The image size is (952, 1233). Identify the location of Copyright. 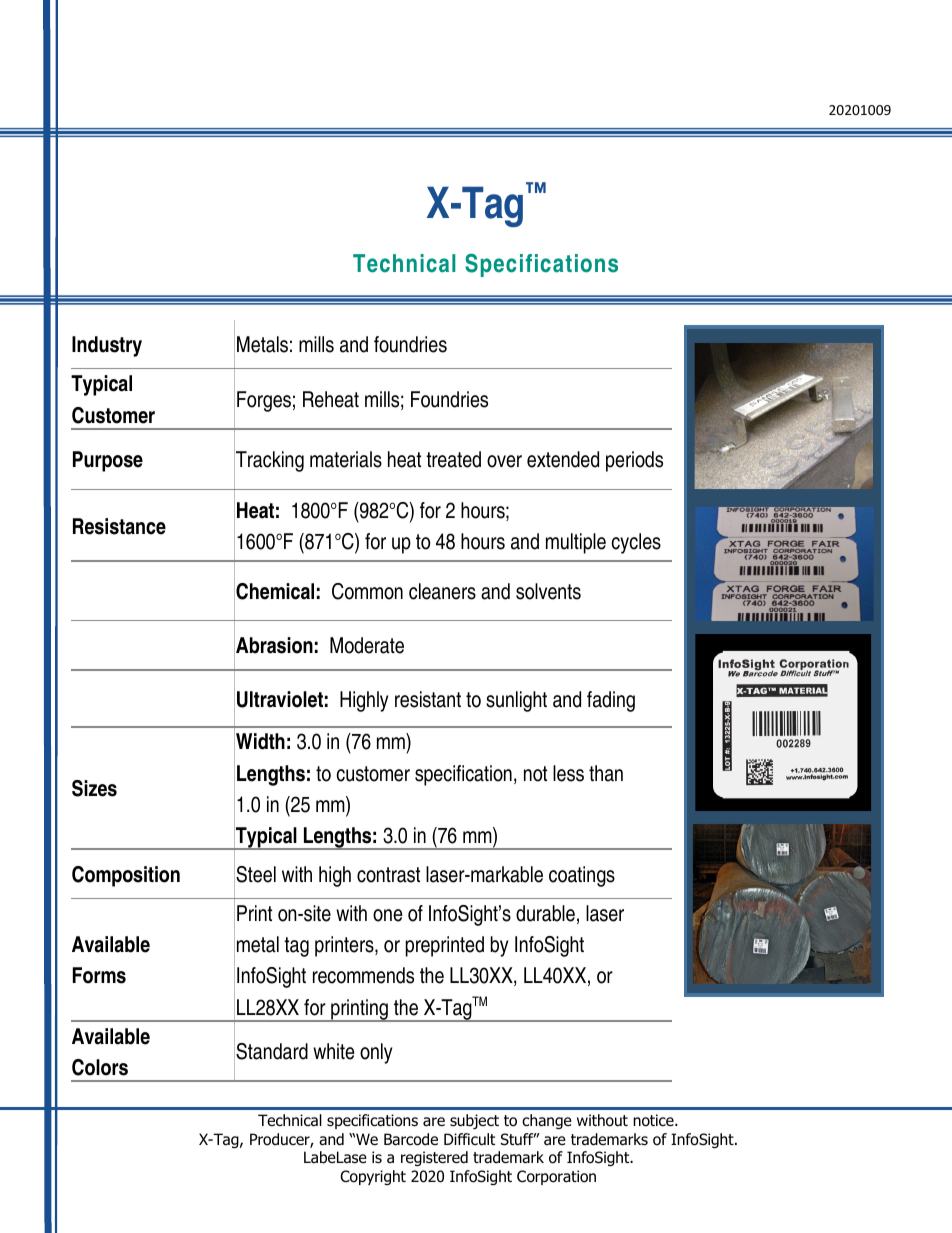
(373, 1177).
